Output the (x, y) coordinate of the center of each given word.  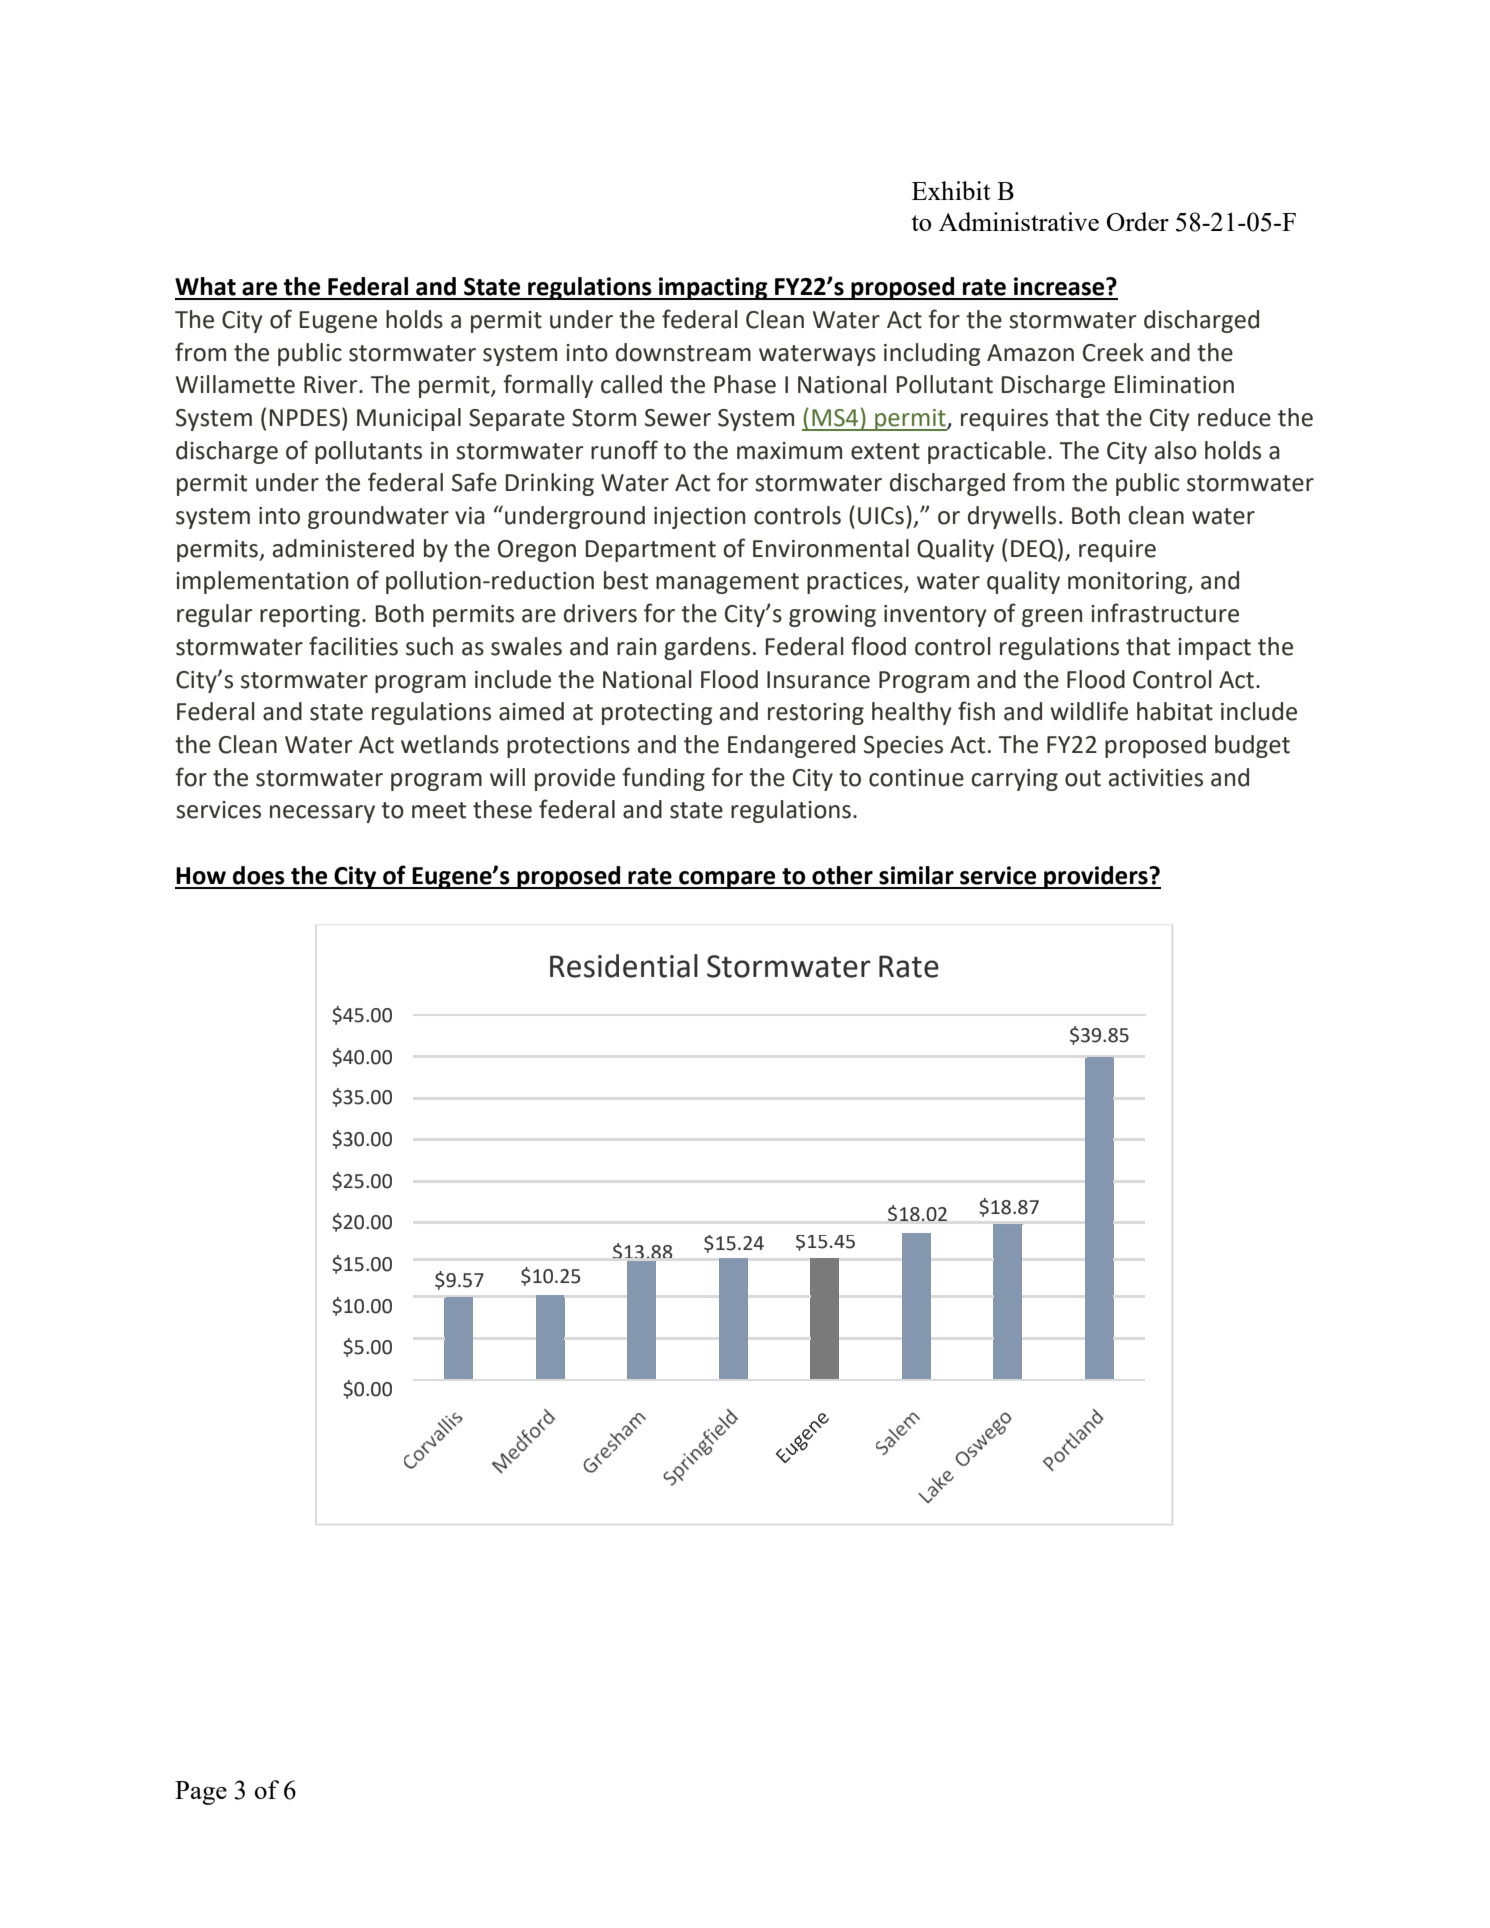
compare (727, 880)
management (727, 583)
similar (916, 875)
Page (201, 1793)
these (502, 809)
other (842, 875)
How (201, 876)
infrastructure (1165, 613)
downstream (683, 352)
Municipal (409, 419)
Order (1138, 221)
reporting (311, 616)
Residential (624, 966)
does (259, 875)
